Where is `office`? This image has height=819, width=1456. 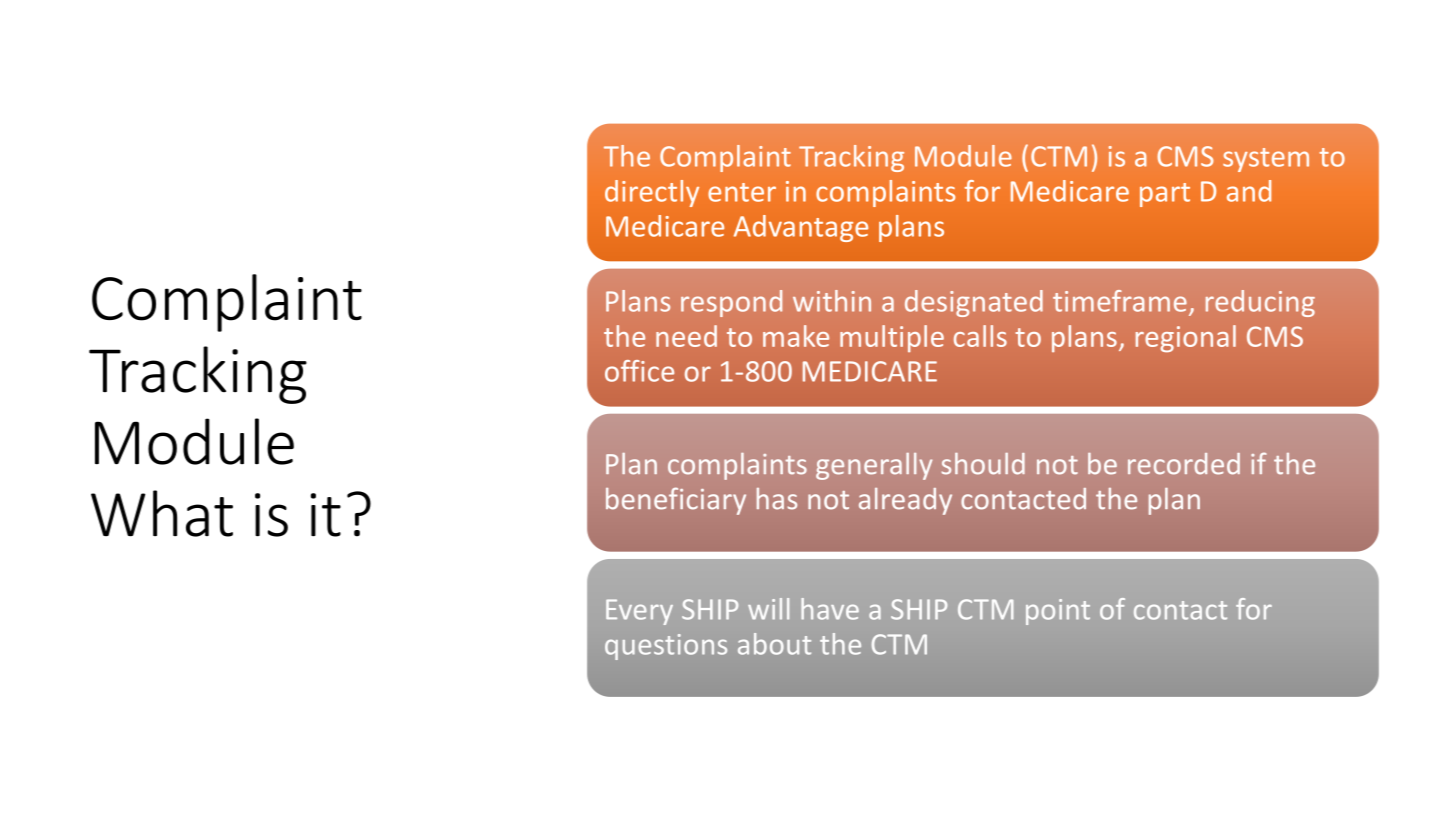
office is located at coordinates (639, 371).
